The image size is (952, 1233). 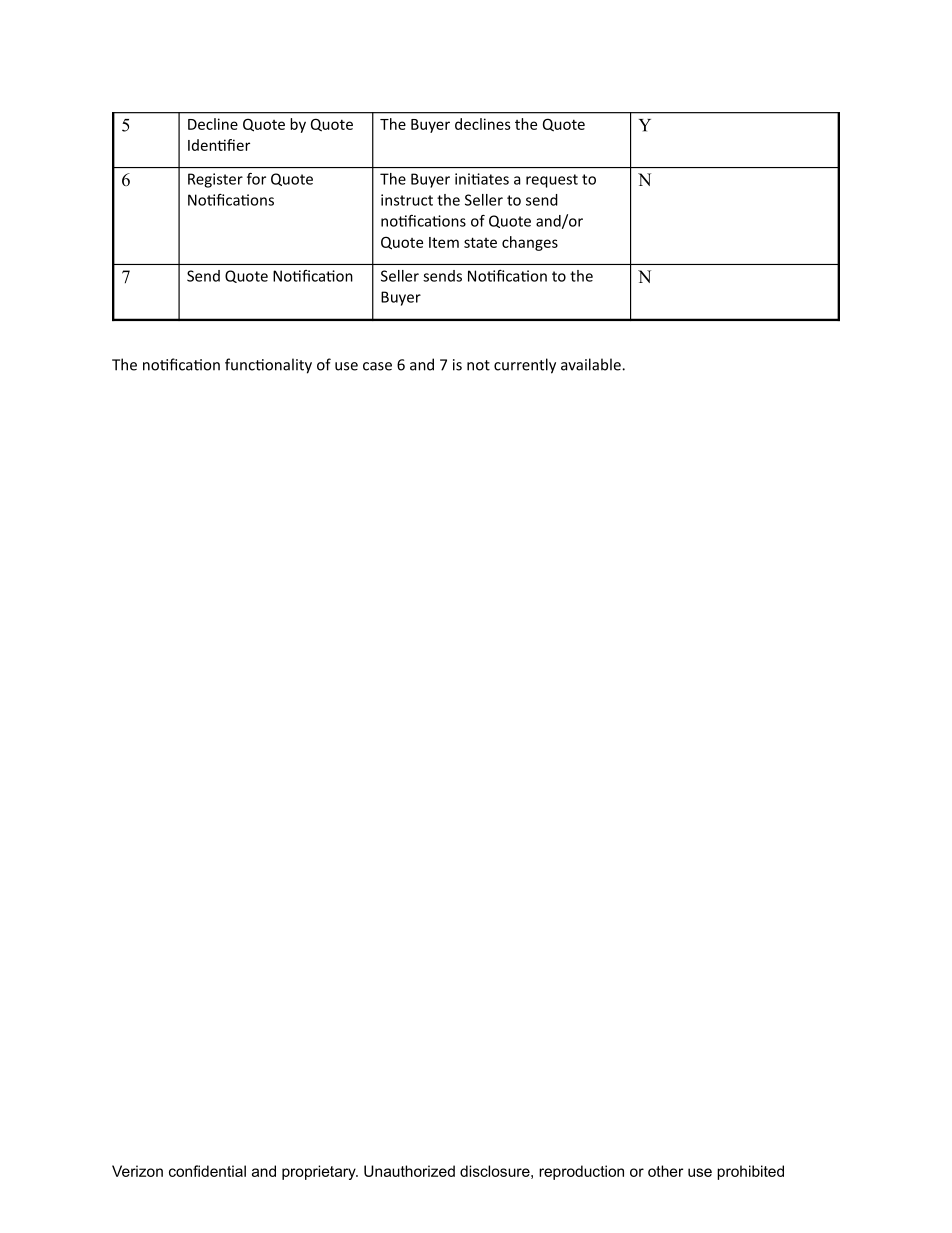 I want to click on reproduction, so click(x=581, y=1172).
